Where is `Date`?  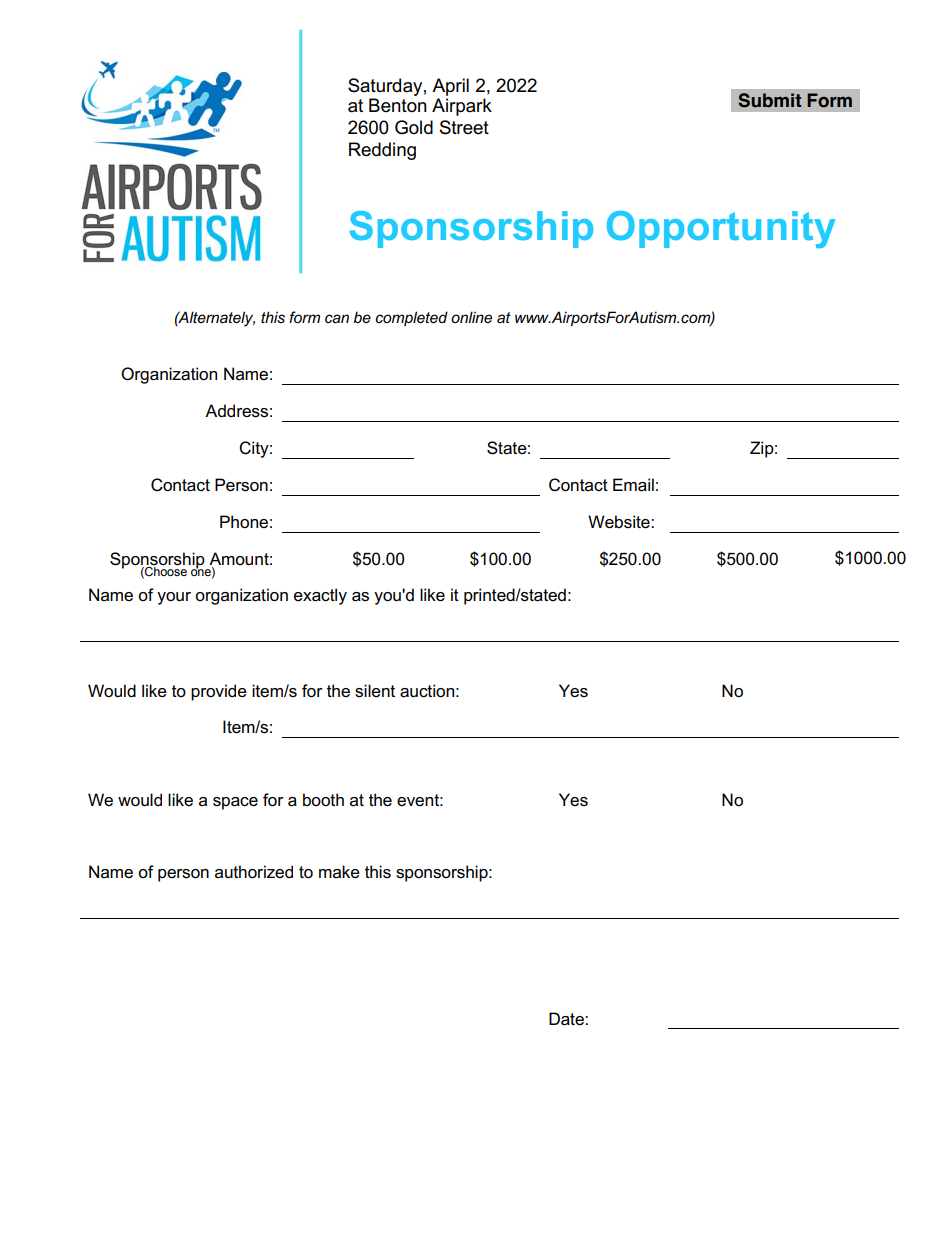 Date is located at coordinates (567, 1019).
